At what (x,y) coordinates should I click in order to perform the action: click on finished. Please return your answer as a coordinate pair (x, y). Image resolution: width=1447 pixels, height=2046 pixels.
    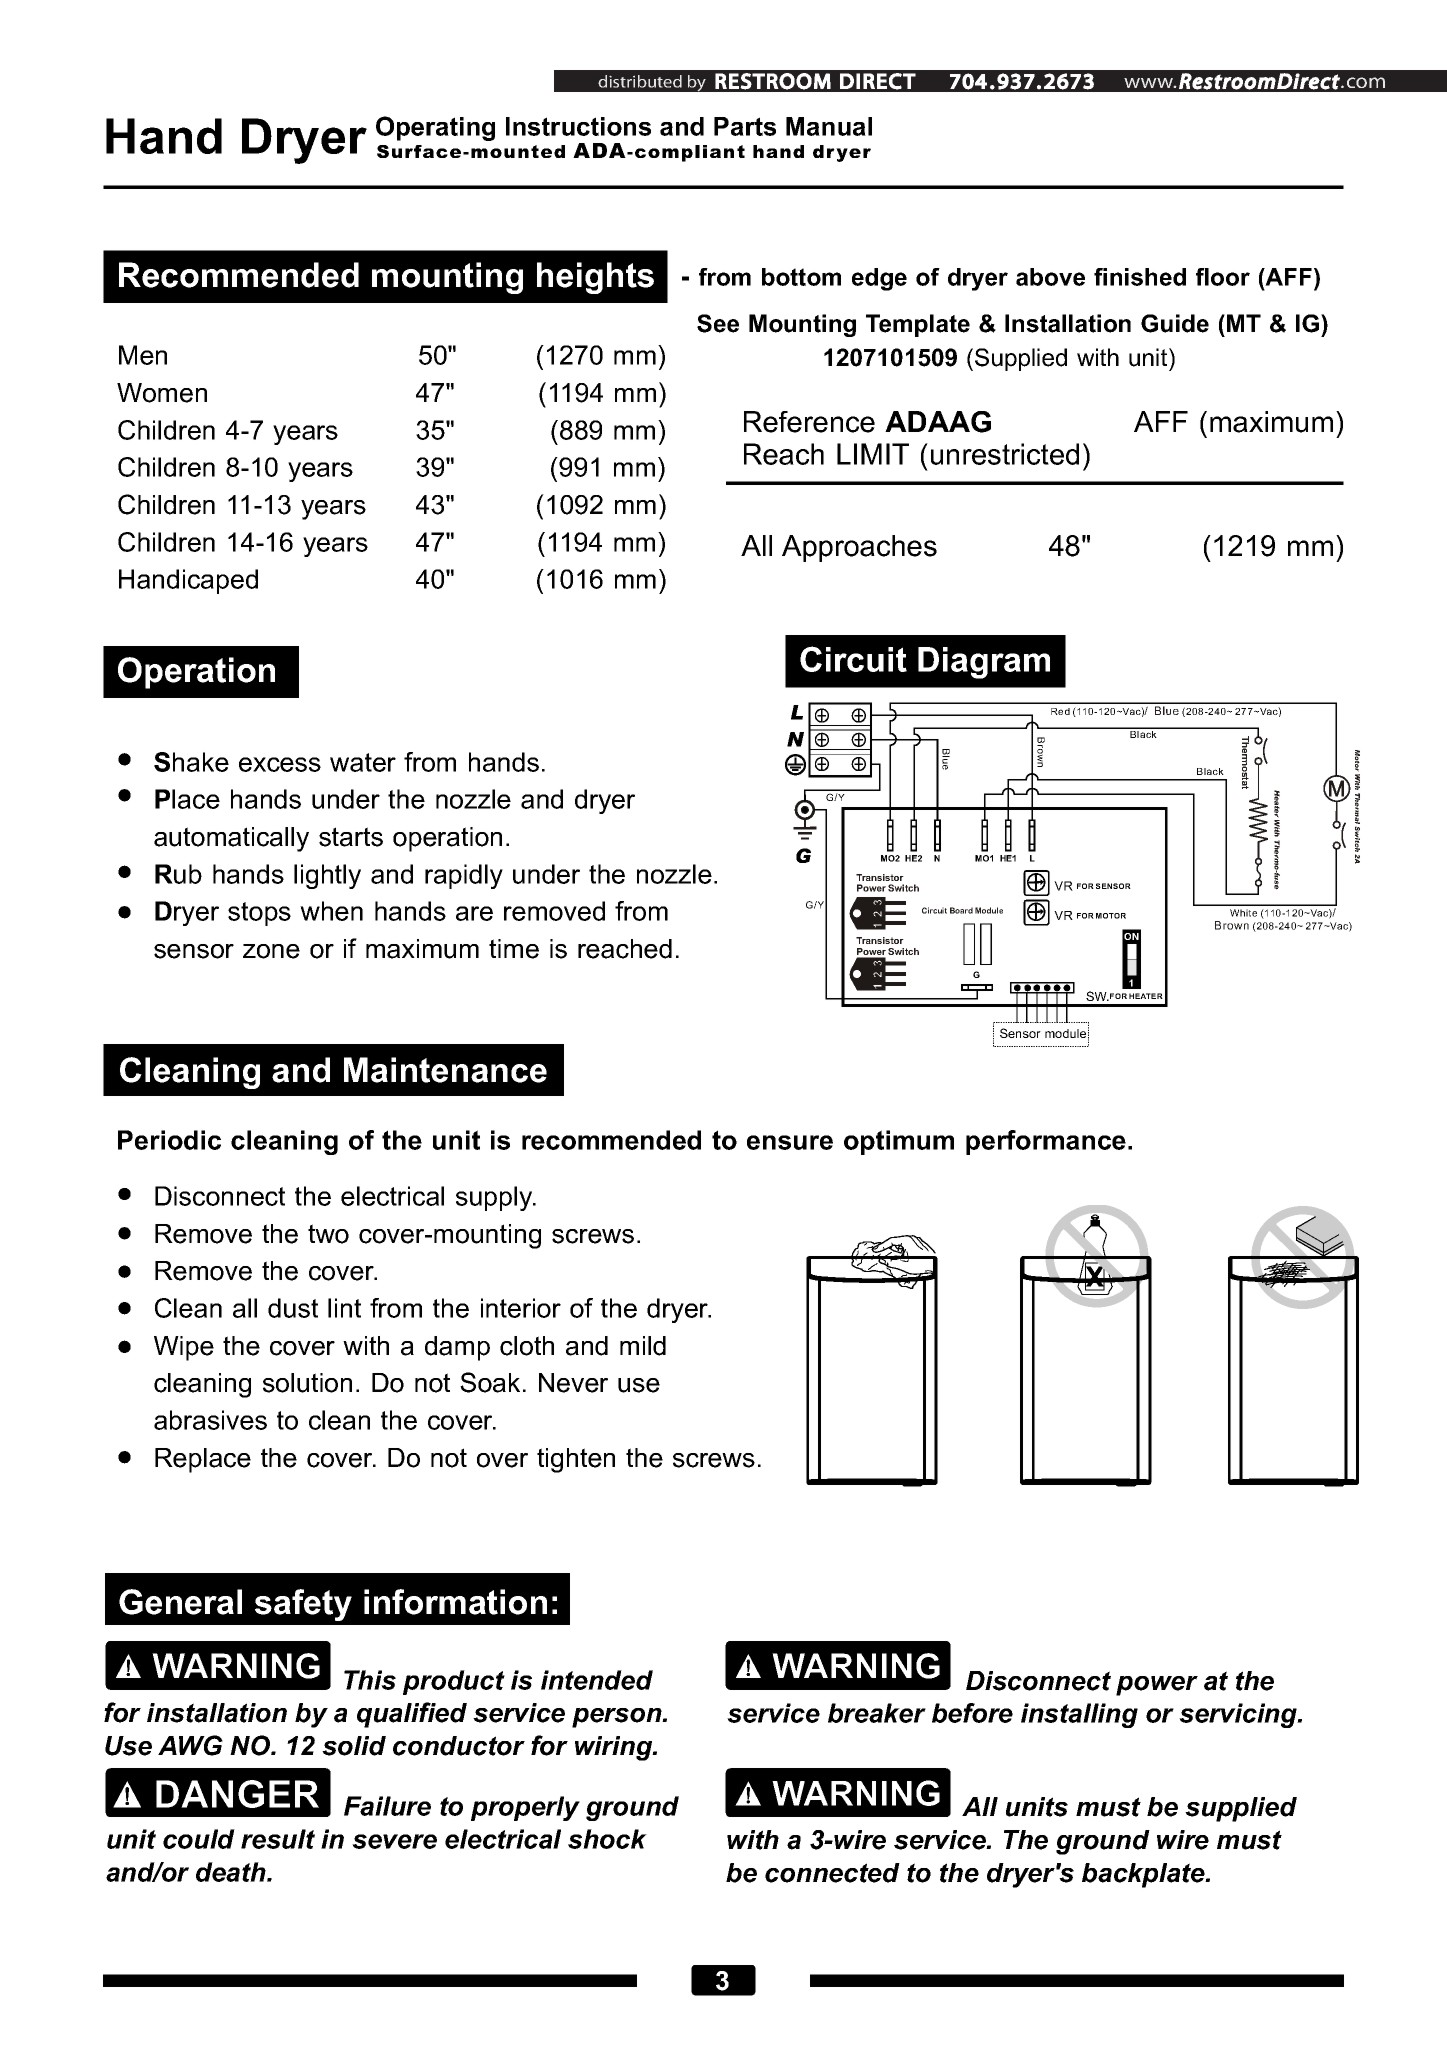
    Looking at the image, I should click on (1140, 277).
